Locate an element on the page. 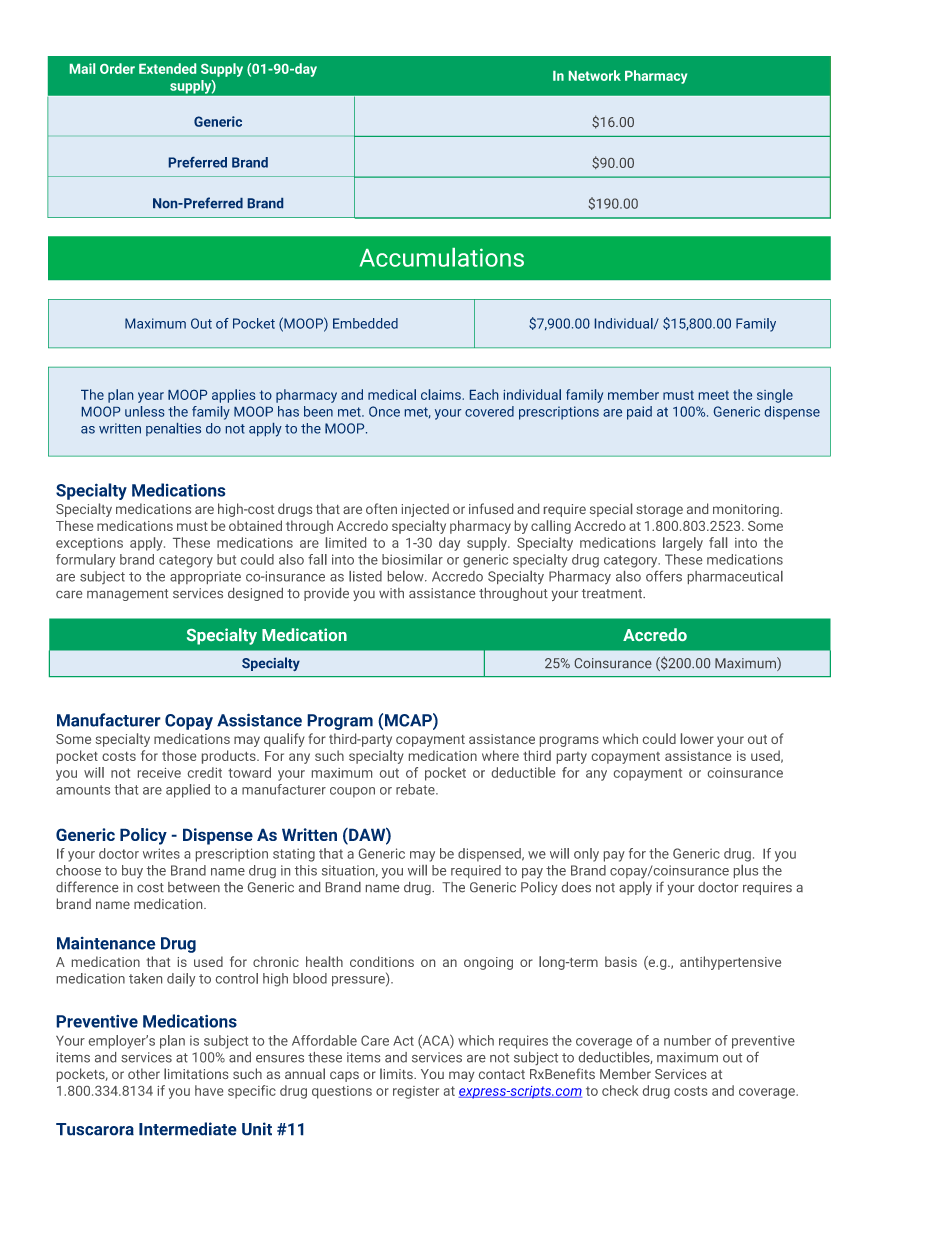 This image has width=952, height=1233. meet is located at coordinates (714, 395).
